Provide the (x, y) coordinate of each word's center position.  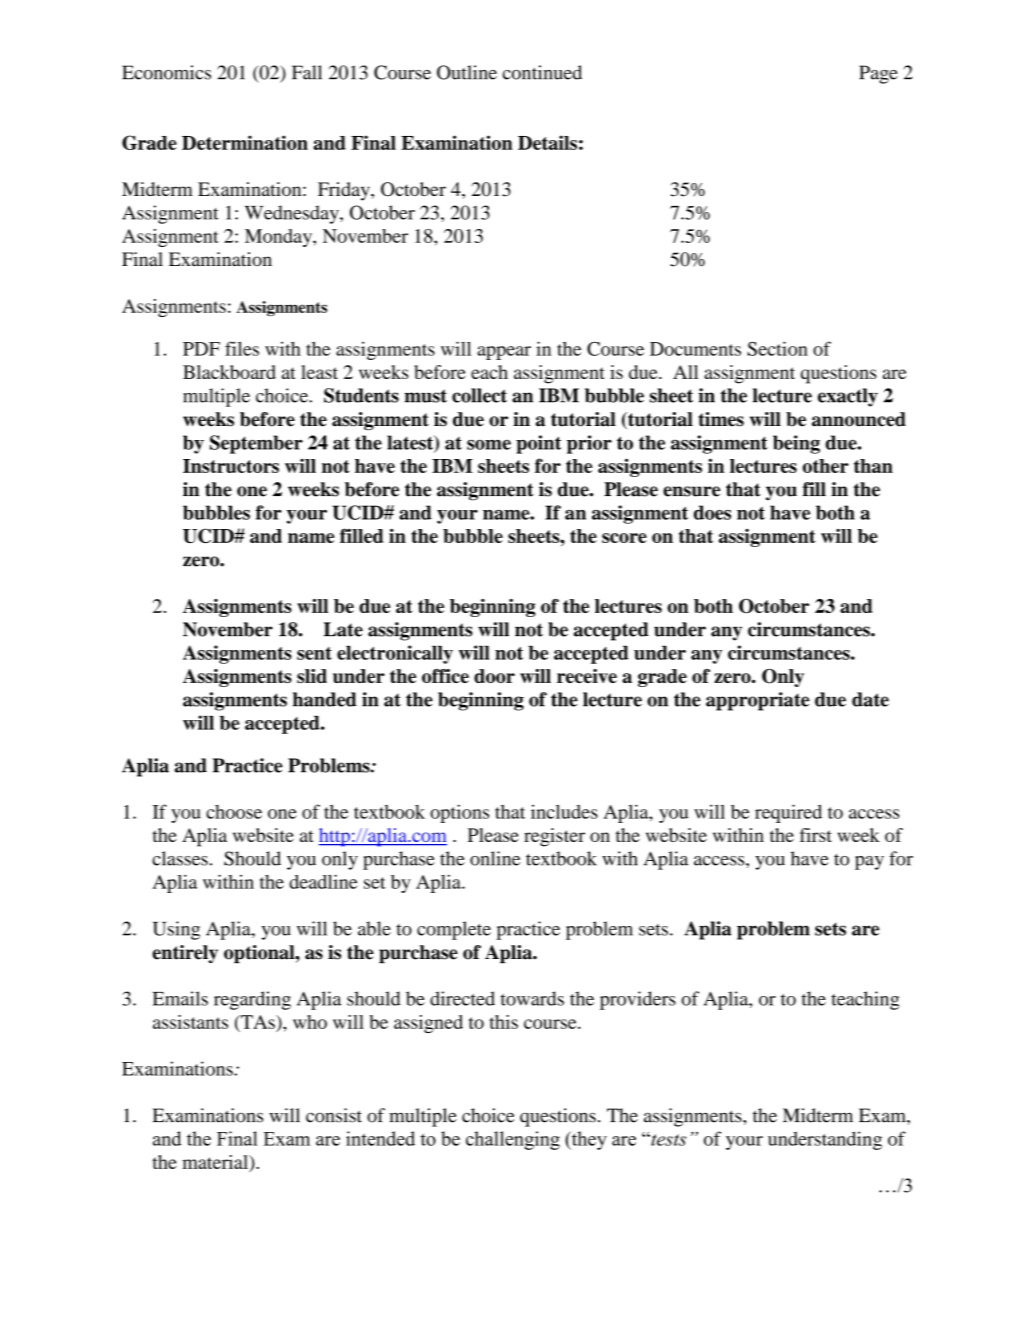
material (216, 1162)
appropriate (757, 701)
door (494, 676)
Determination (245, 142)
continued (542, 72)
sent (314, 653)
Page (878, 74)
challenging (513, 1140)
